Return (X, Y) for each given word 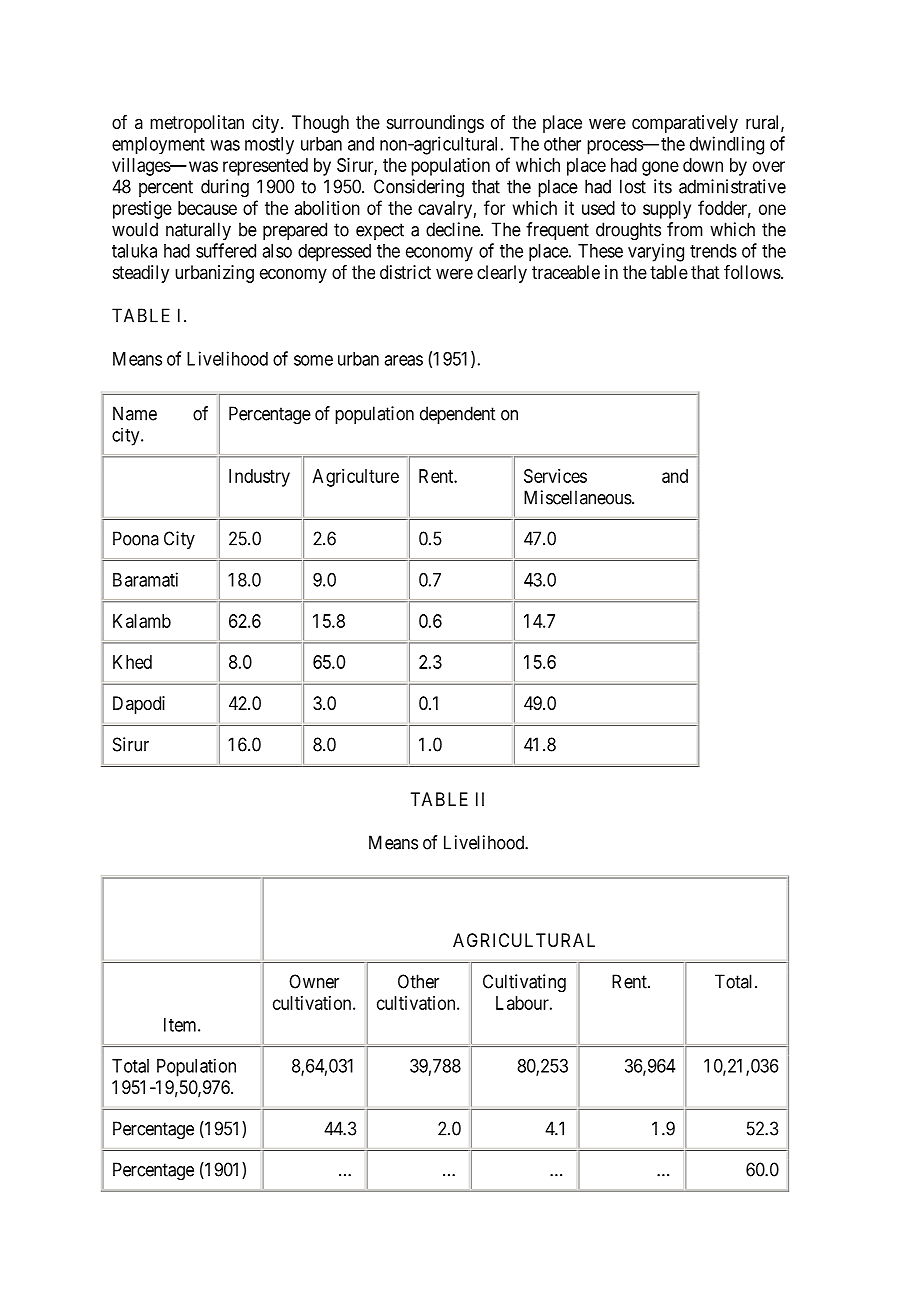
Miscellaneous (578, 497)
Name (135, 413)
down (703, 165)
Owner (314, 981)
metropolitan (197, 124)
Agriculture (356, 478)
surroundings (435, 124)
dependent (457, 415)
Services (555, 476)
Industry (259, 478)
